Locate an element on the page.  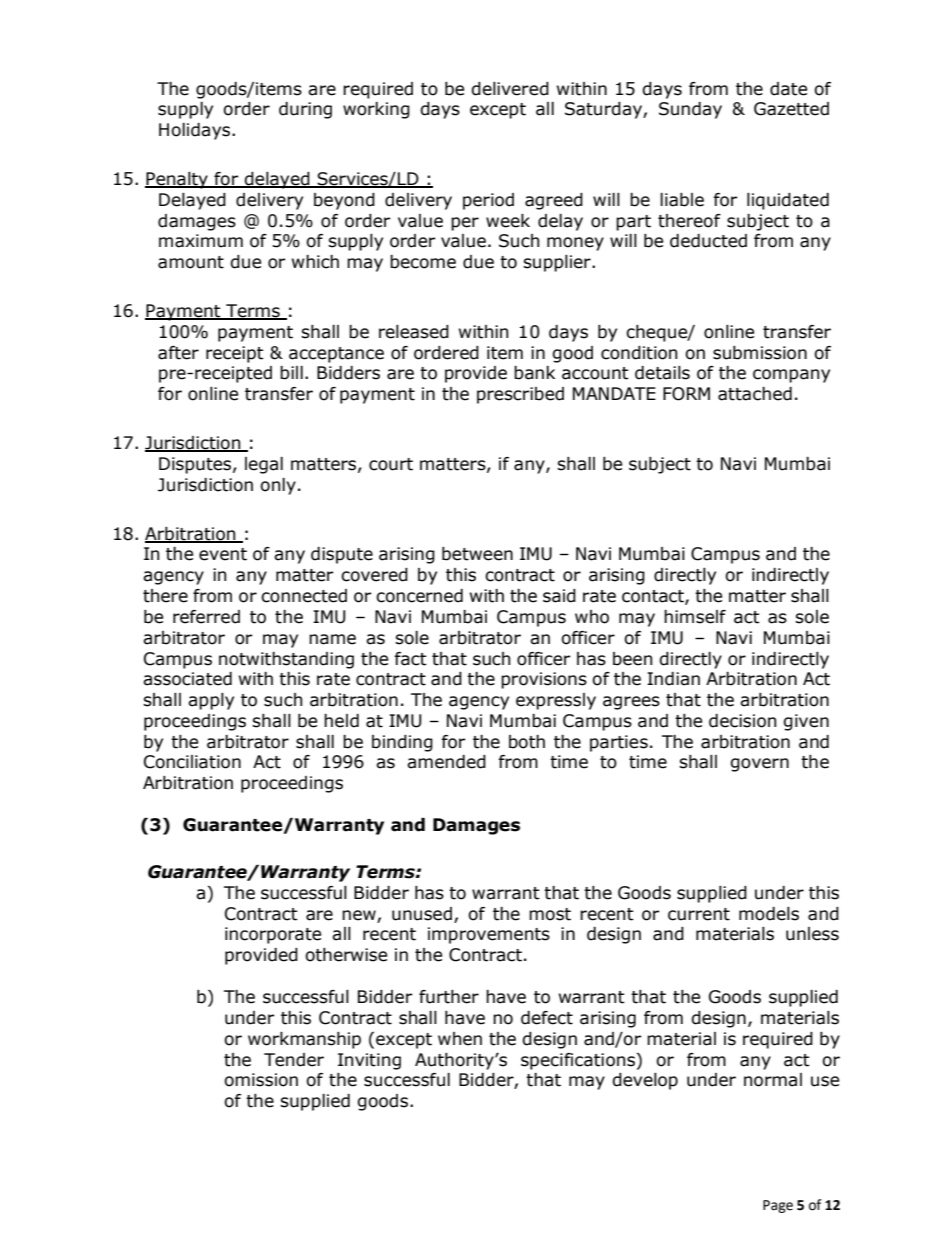
Conciliation is located at coordinates (192, 762).
